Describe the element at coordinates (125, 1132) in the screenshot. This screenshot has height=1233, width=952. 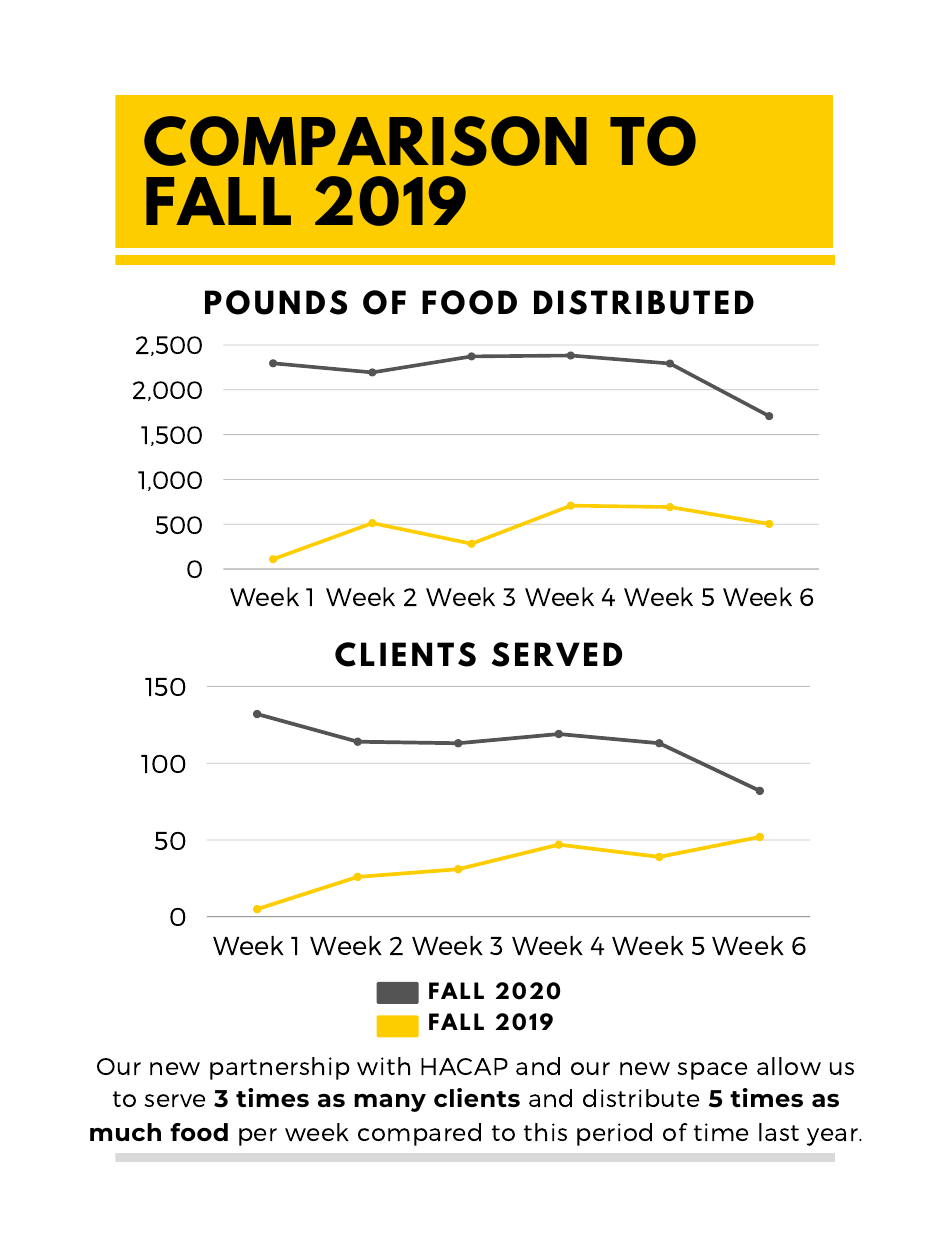
I see `much` at that location.
